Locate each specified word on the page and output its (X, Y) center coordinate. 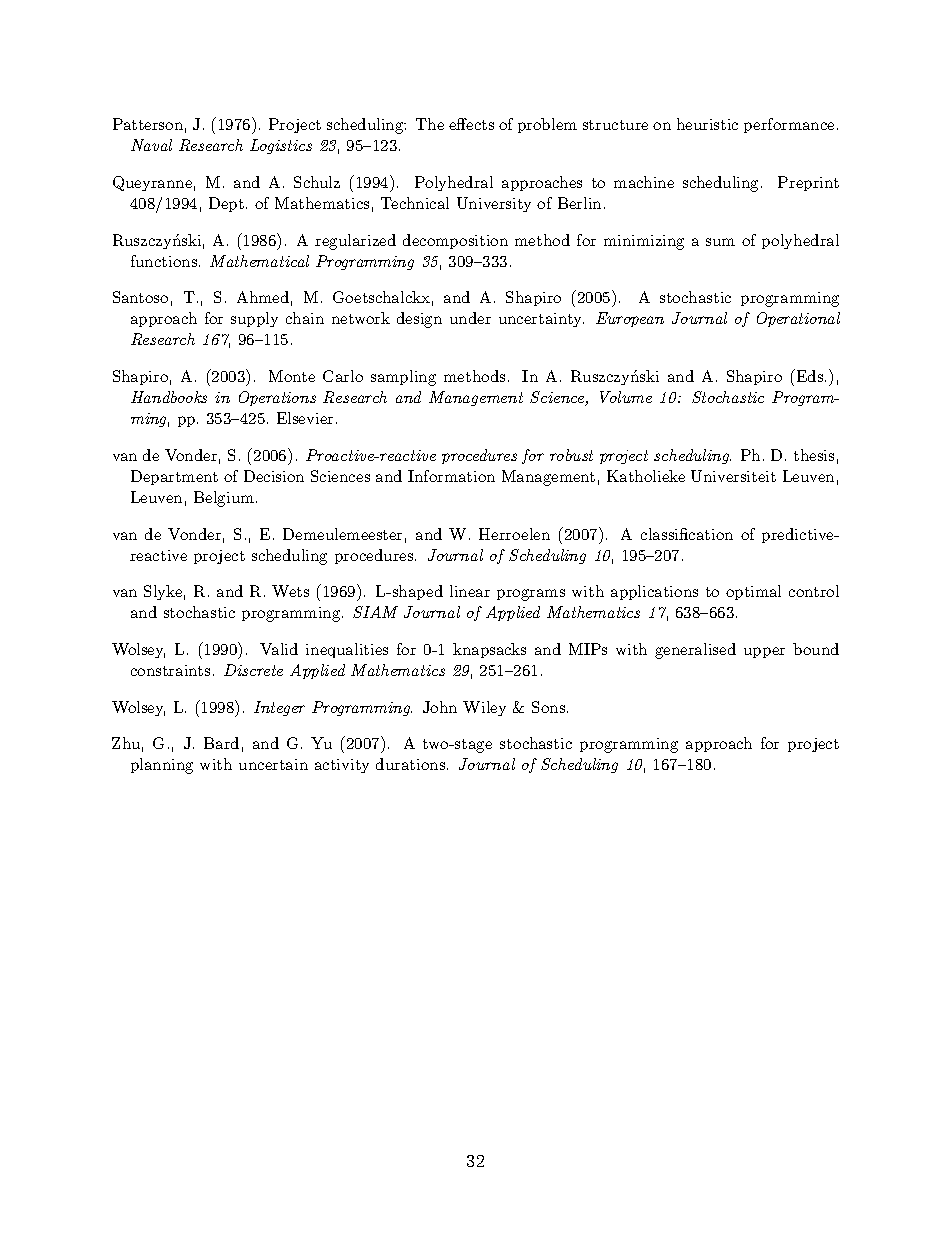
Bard (221, 743)
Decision (274, 476)
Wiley (484, 708)
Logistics (281, 146)
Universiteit (733, 476)
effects (471, 124)
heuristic (707, 124)
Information (451, 476)
